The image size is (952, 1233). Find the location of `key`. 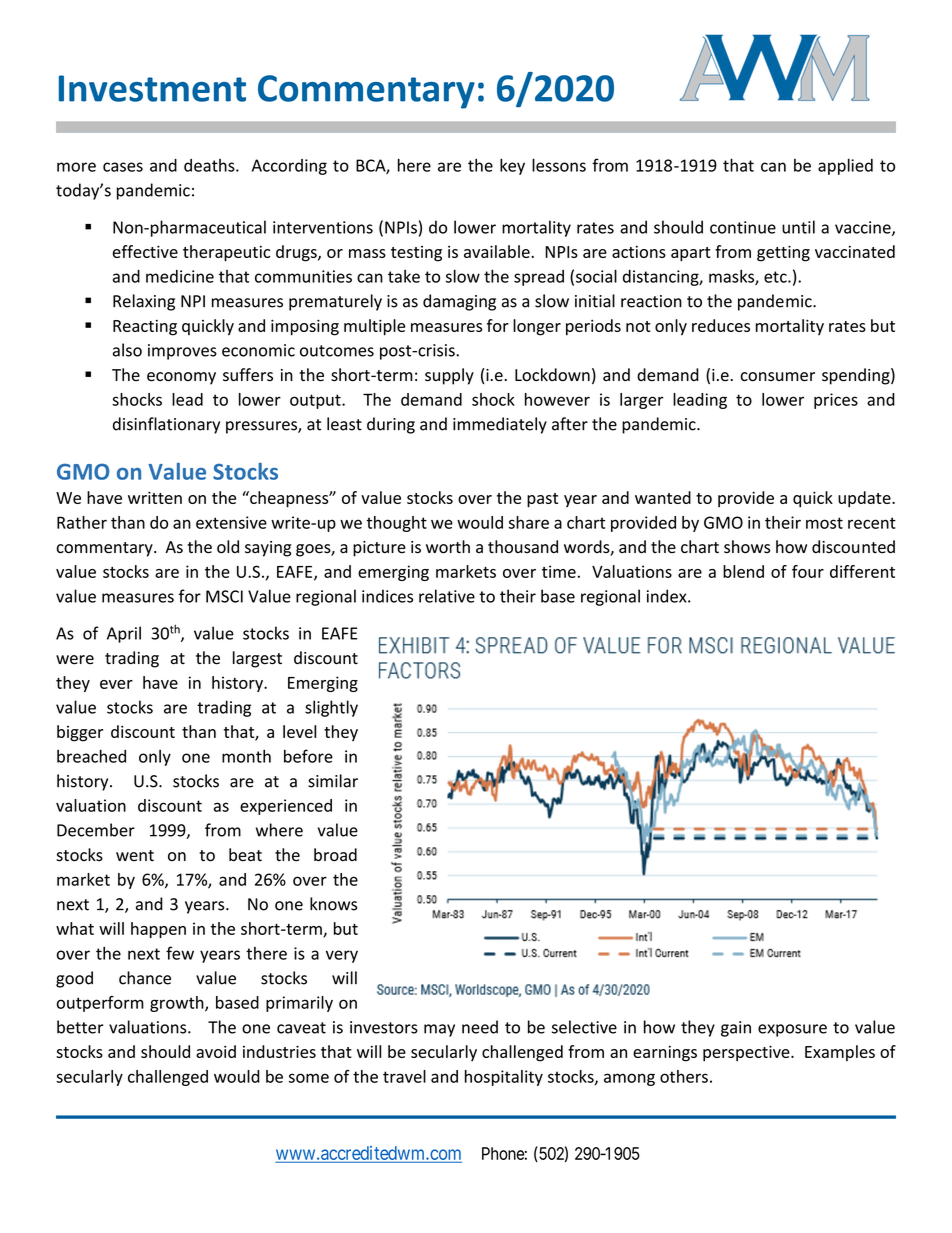

key is located at coordinates (512, 166).
